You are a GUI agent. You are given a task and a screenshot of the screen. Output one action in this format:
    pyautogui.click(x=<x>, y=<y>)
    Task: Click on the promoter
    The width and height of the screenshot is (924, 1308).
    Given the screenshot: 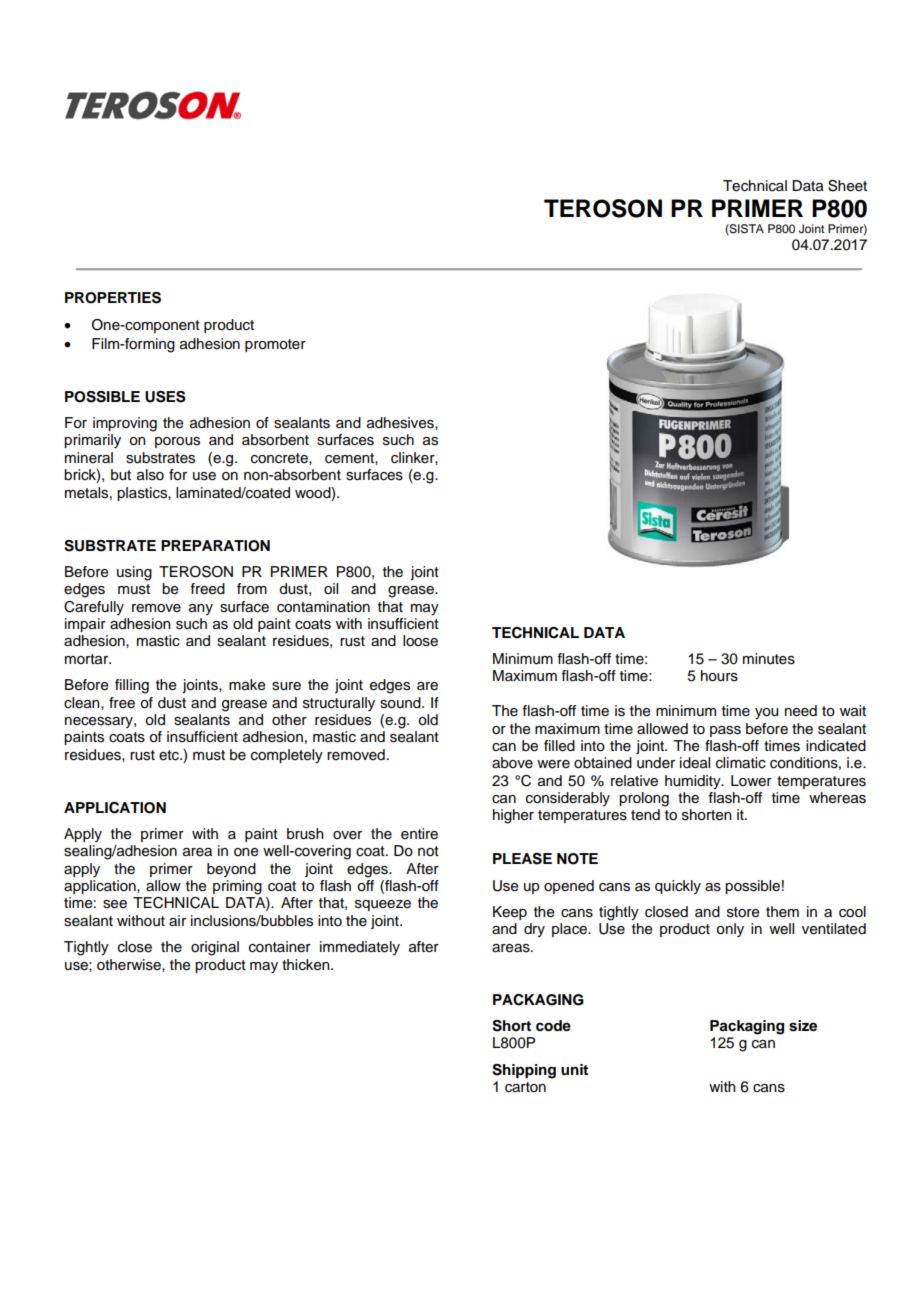 What is the action you would take?
    pyautogui.click(x=275, y=345)
